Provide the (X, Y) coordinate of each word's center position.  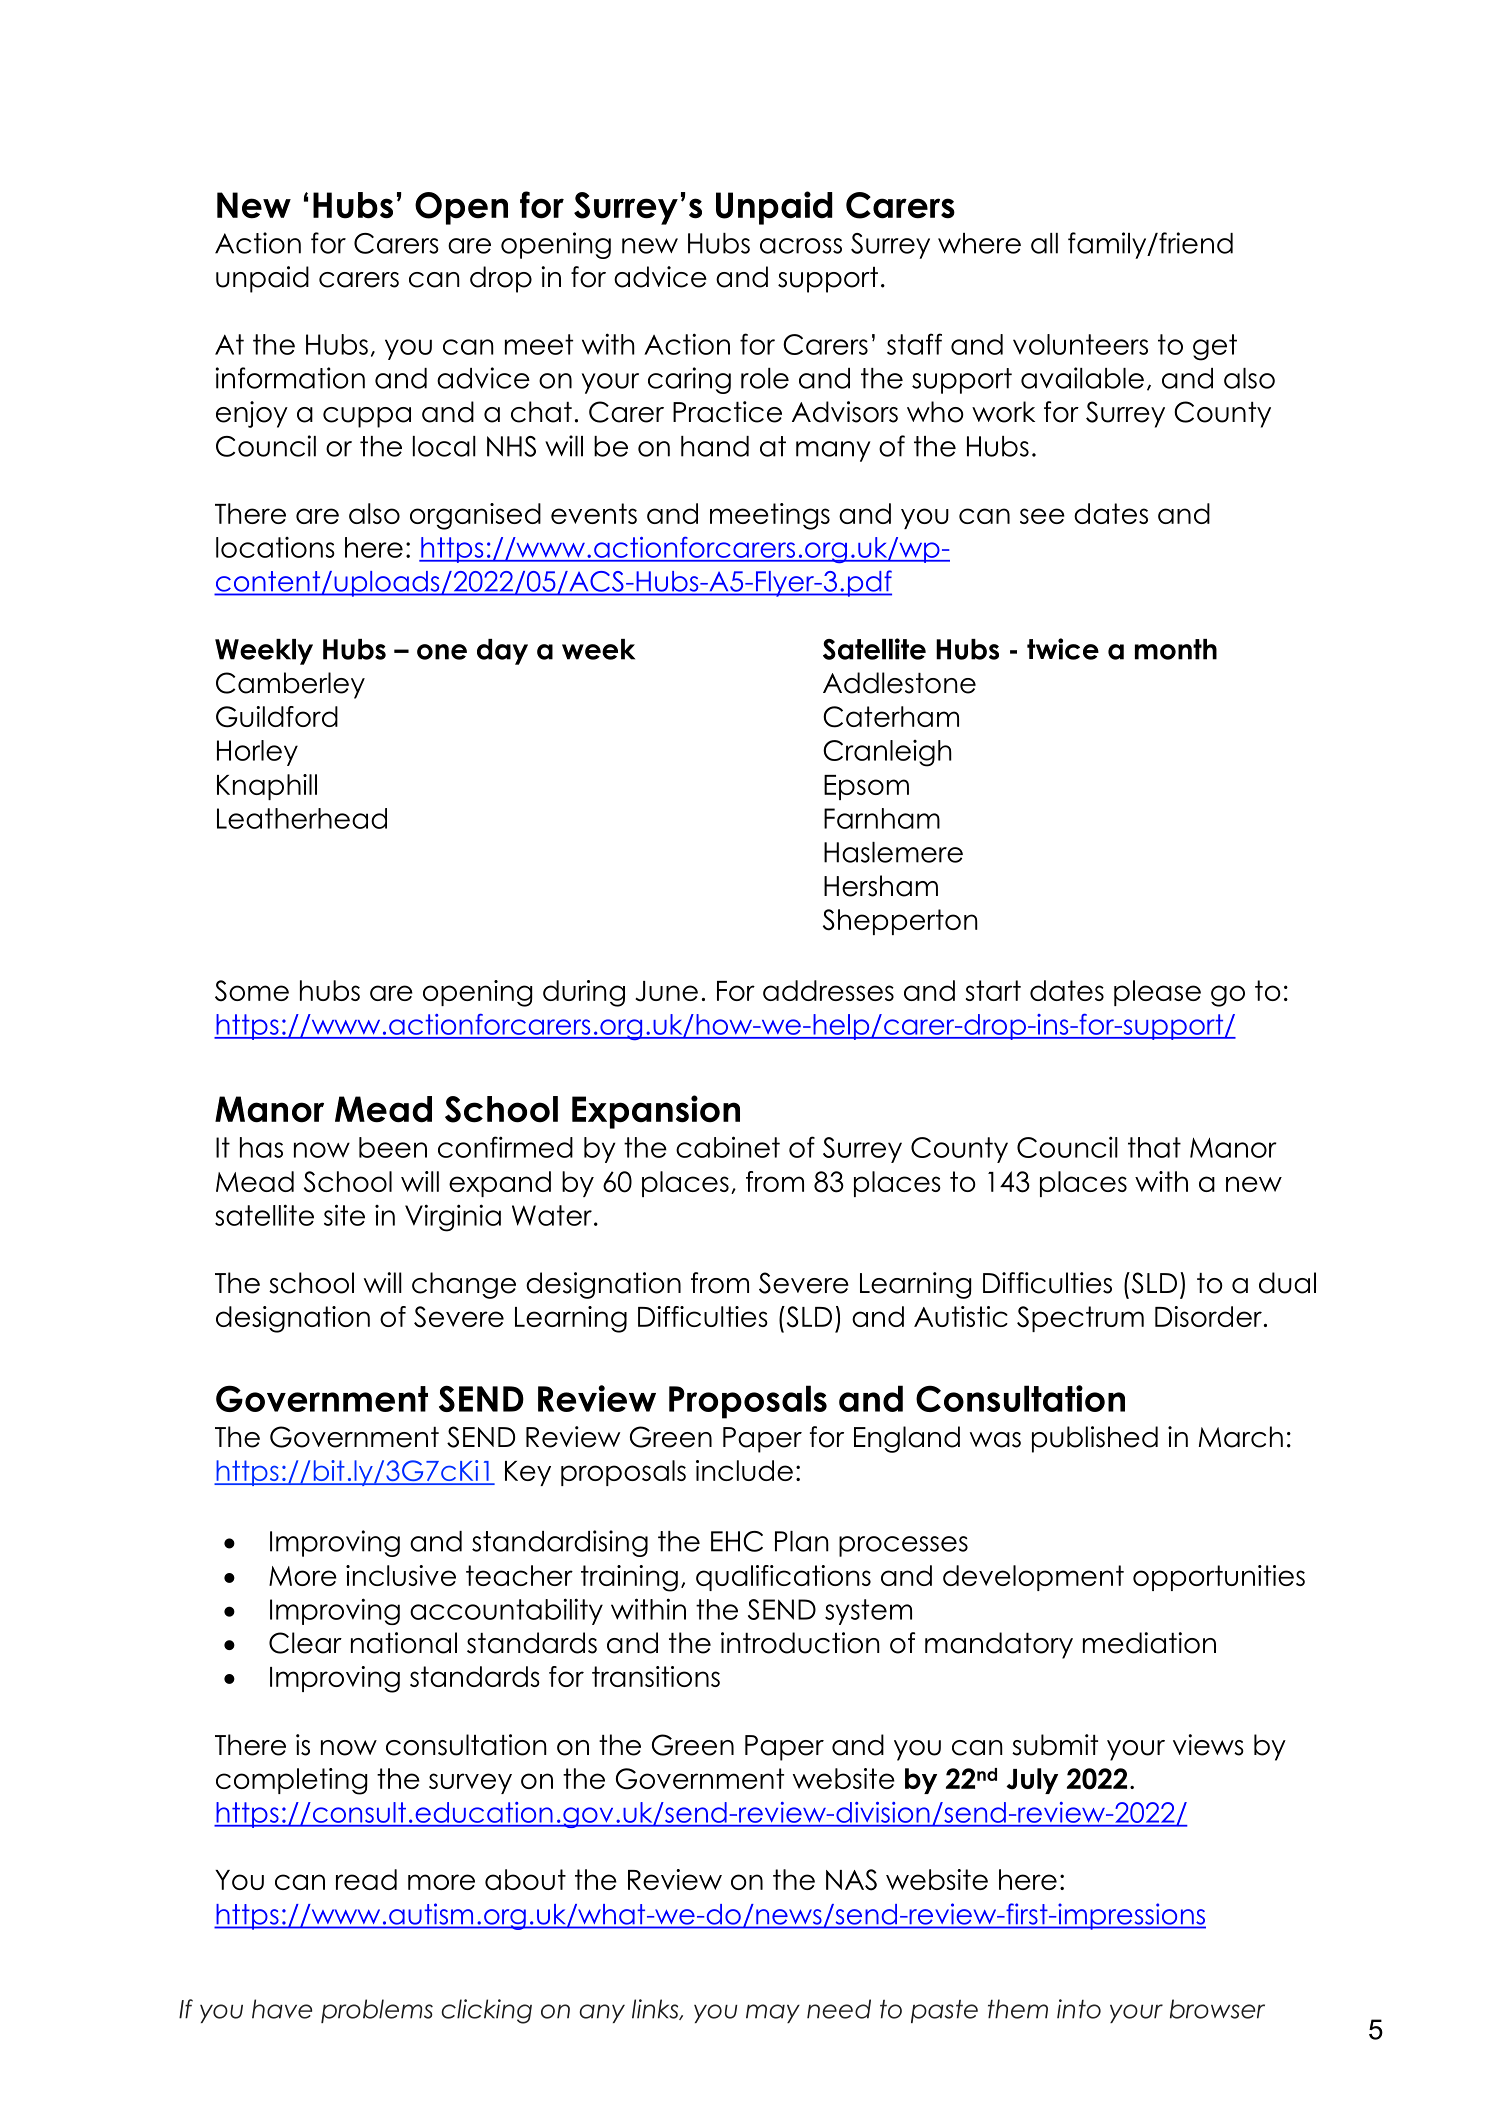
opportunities (1219, 1578)
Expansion (656, 1112)
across (801, 246)
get (1215, 347)
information (290, 378)
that (1154, 1147)
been (393, 1147)
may (773, 2013)
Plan (802, 1541)
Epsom (866, 787)
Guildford (277, 717)
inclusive (401, 1575)
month (1176, 649)
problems (377, 2011)
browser (1217, 2009)
